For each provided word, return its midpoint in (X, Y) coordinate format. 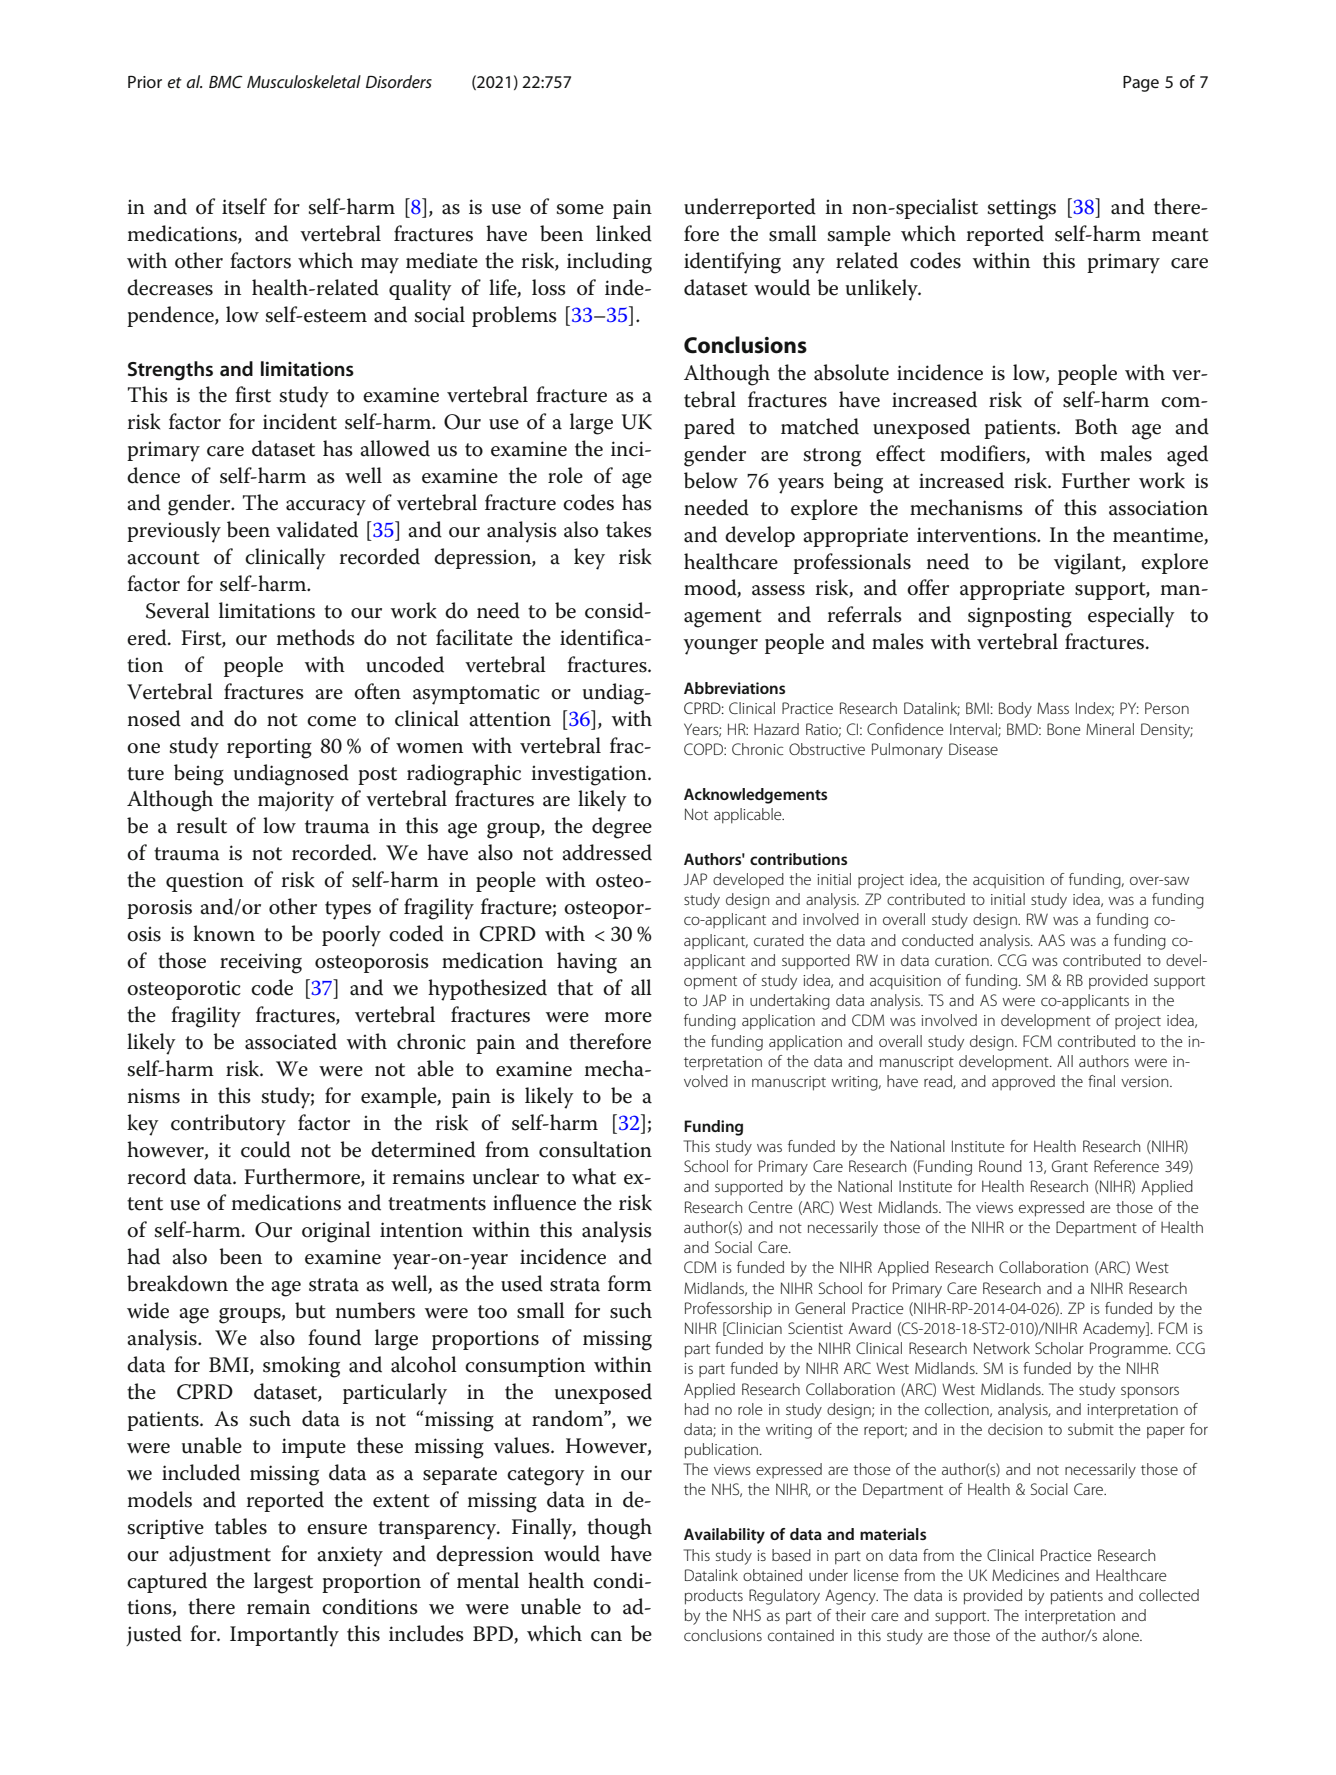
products (714, 1597)
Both (1096, 426)
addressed (607, 852)
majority (296, 801)
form (630, 1283)
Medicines (1025, 1575)
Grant (1070, 1166)
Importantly (284, 1636)
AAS (1051, 940)
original (336, 1232)
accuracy (326, 508)
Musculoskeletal (304, 81)
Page (1141, 84)
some (580, 209)
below (711, 480)
